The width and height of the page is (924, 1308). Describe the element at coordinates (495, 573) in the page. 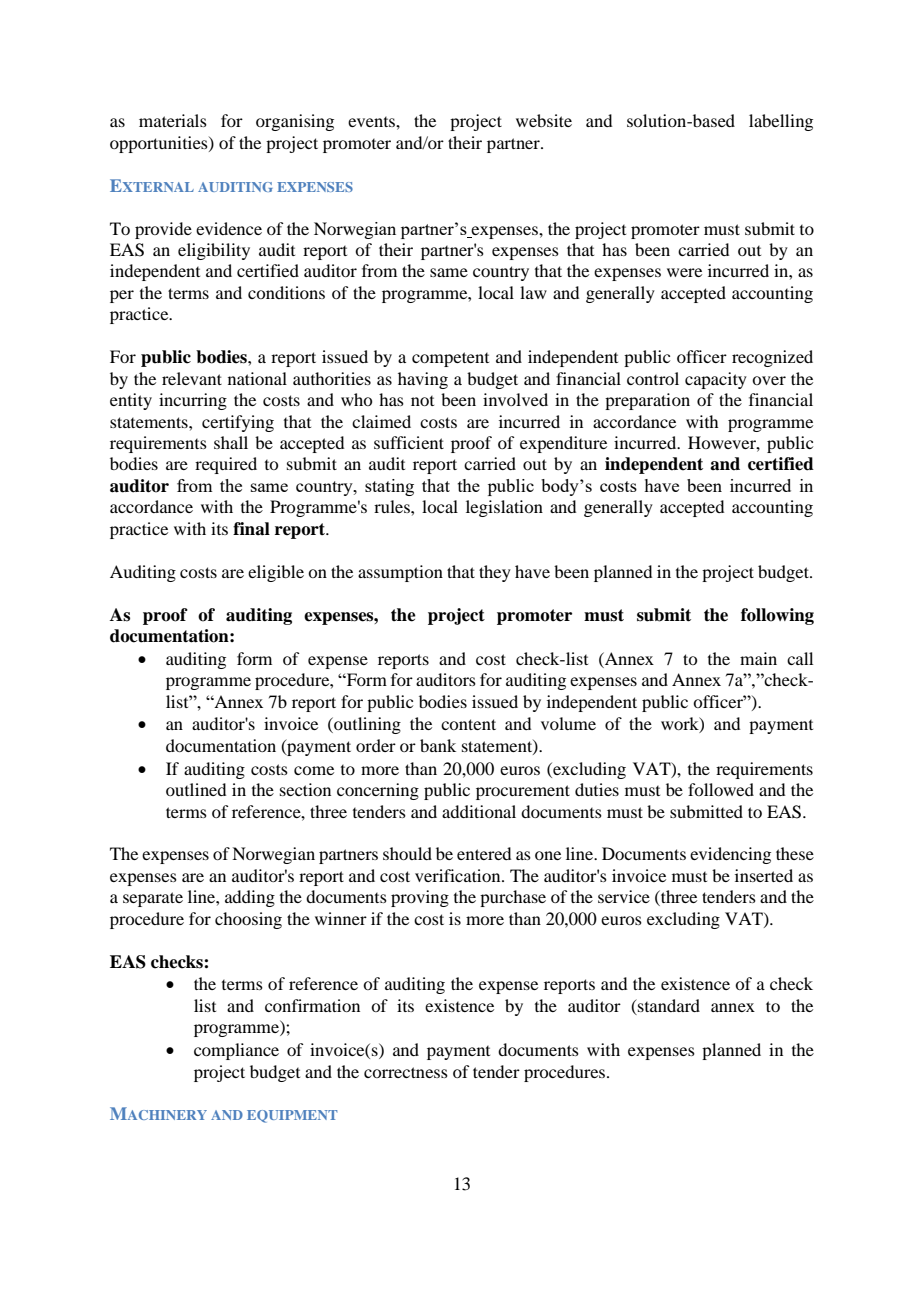

I see `they` at that location.
